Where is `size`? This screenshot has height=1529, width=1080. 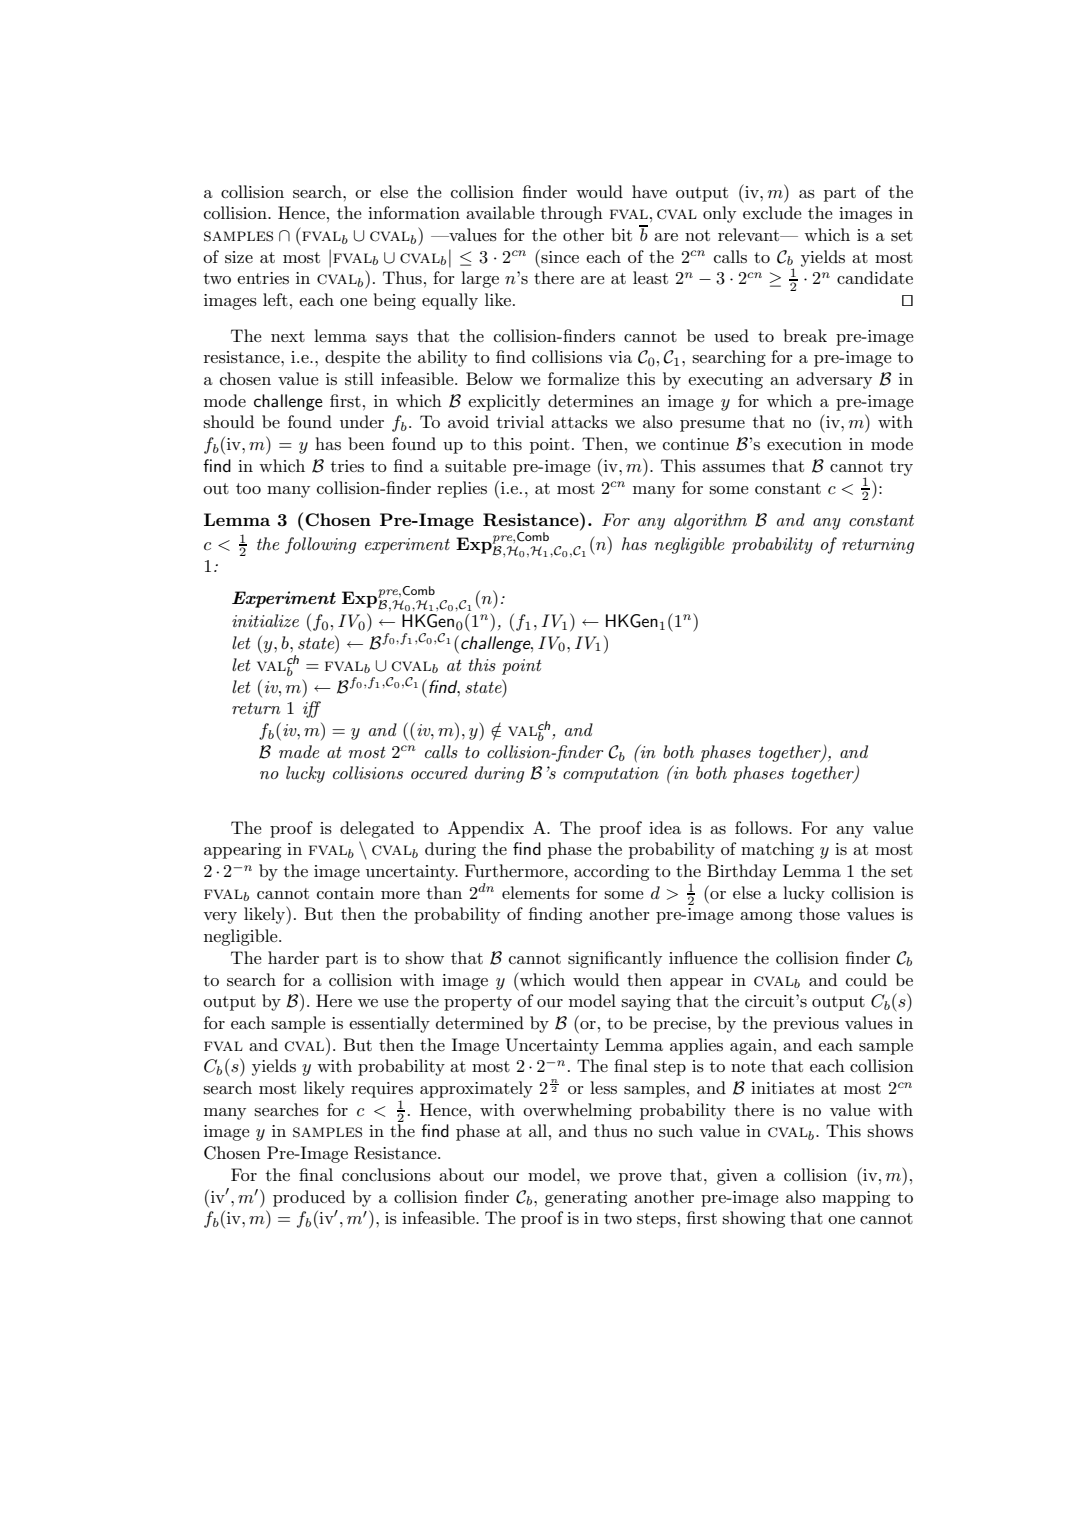 size is located at coordinates (239, 257).
